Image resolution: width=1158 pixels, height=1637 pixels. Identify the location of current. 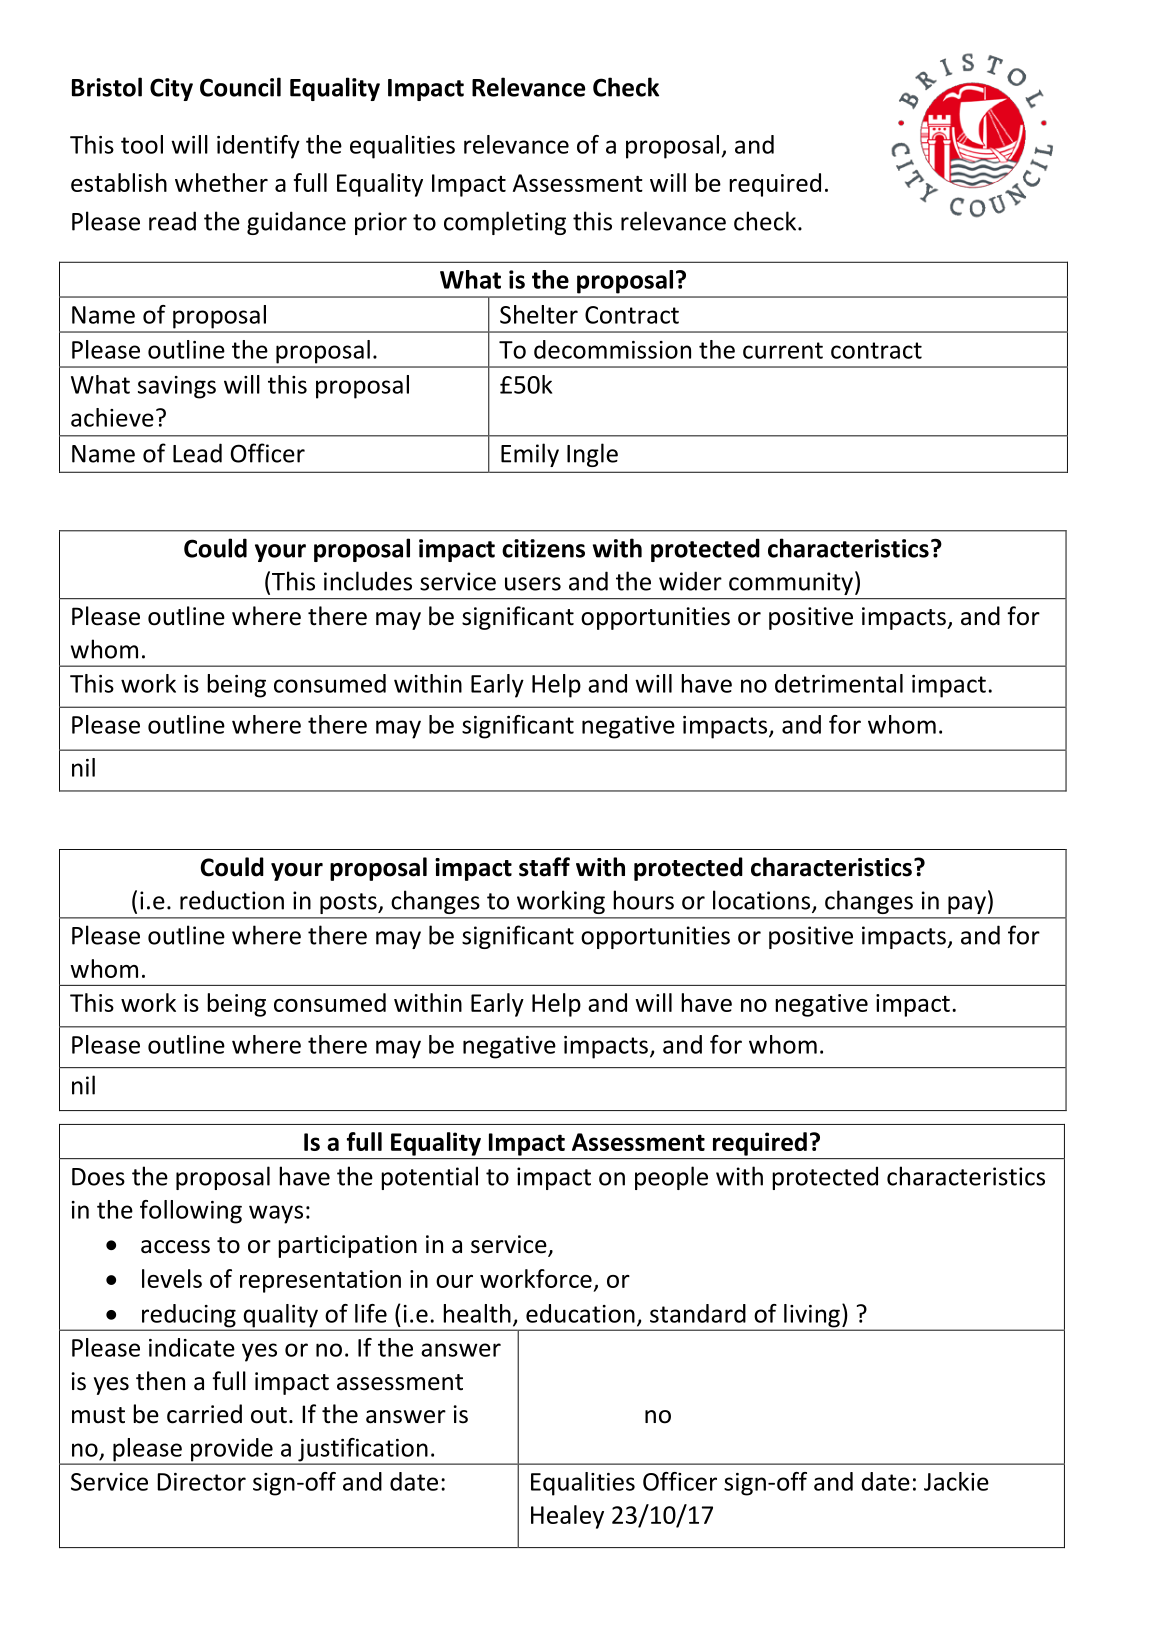
(783, 350).
